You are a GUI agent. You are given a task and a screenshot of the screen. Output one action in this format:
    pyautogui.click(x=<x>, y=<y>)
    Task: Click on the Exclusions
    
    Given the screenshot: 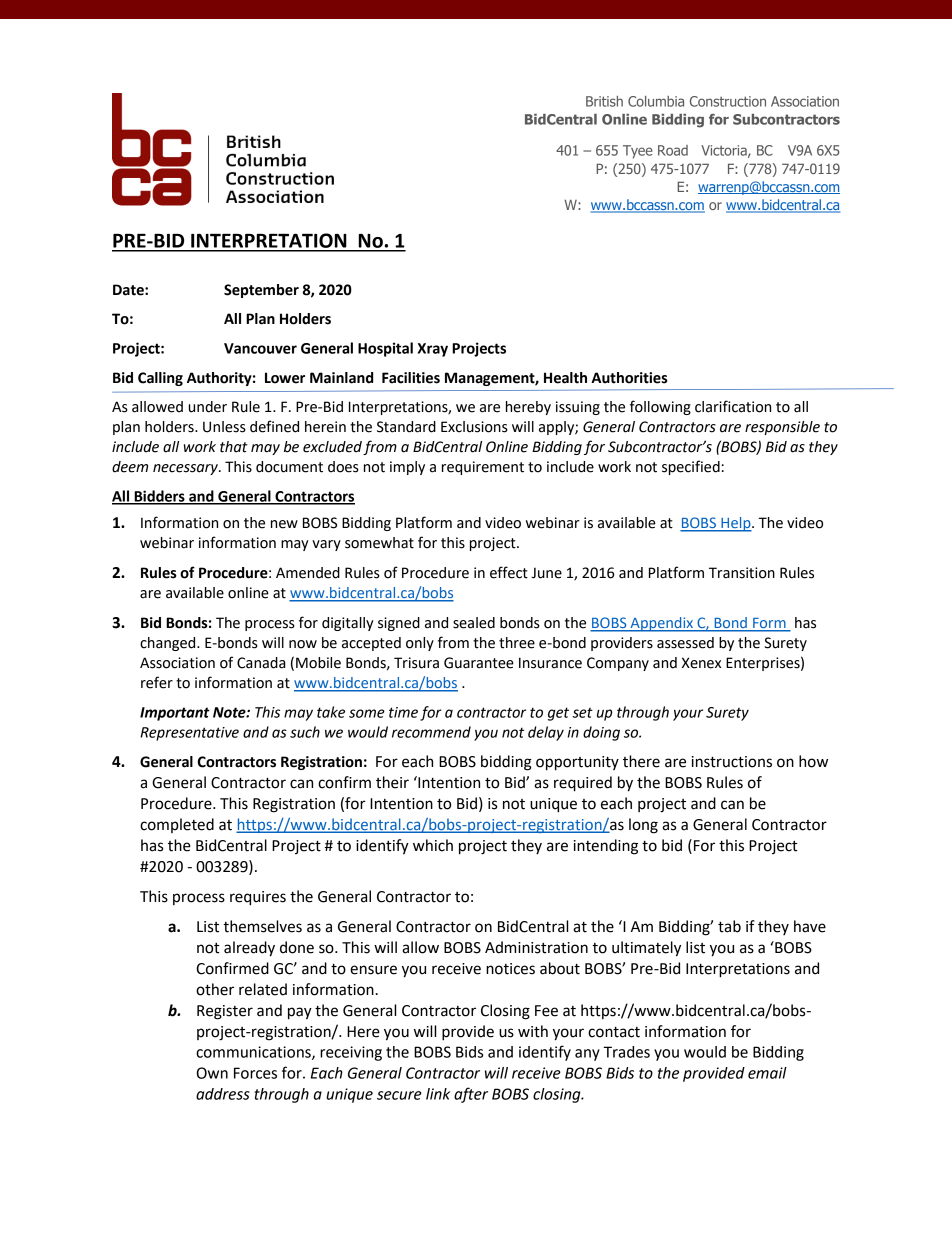 What is the action you would take?
    pyautogui.click(x=474, y=427)
